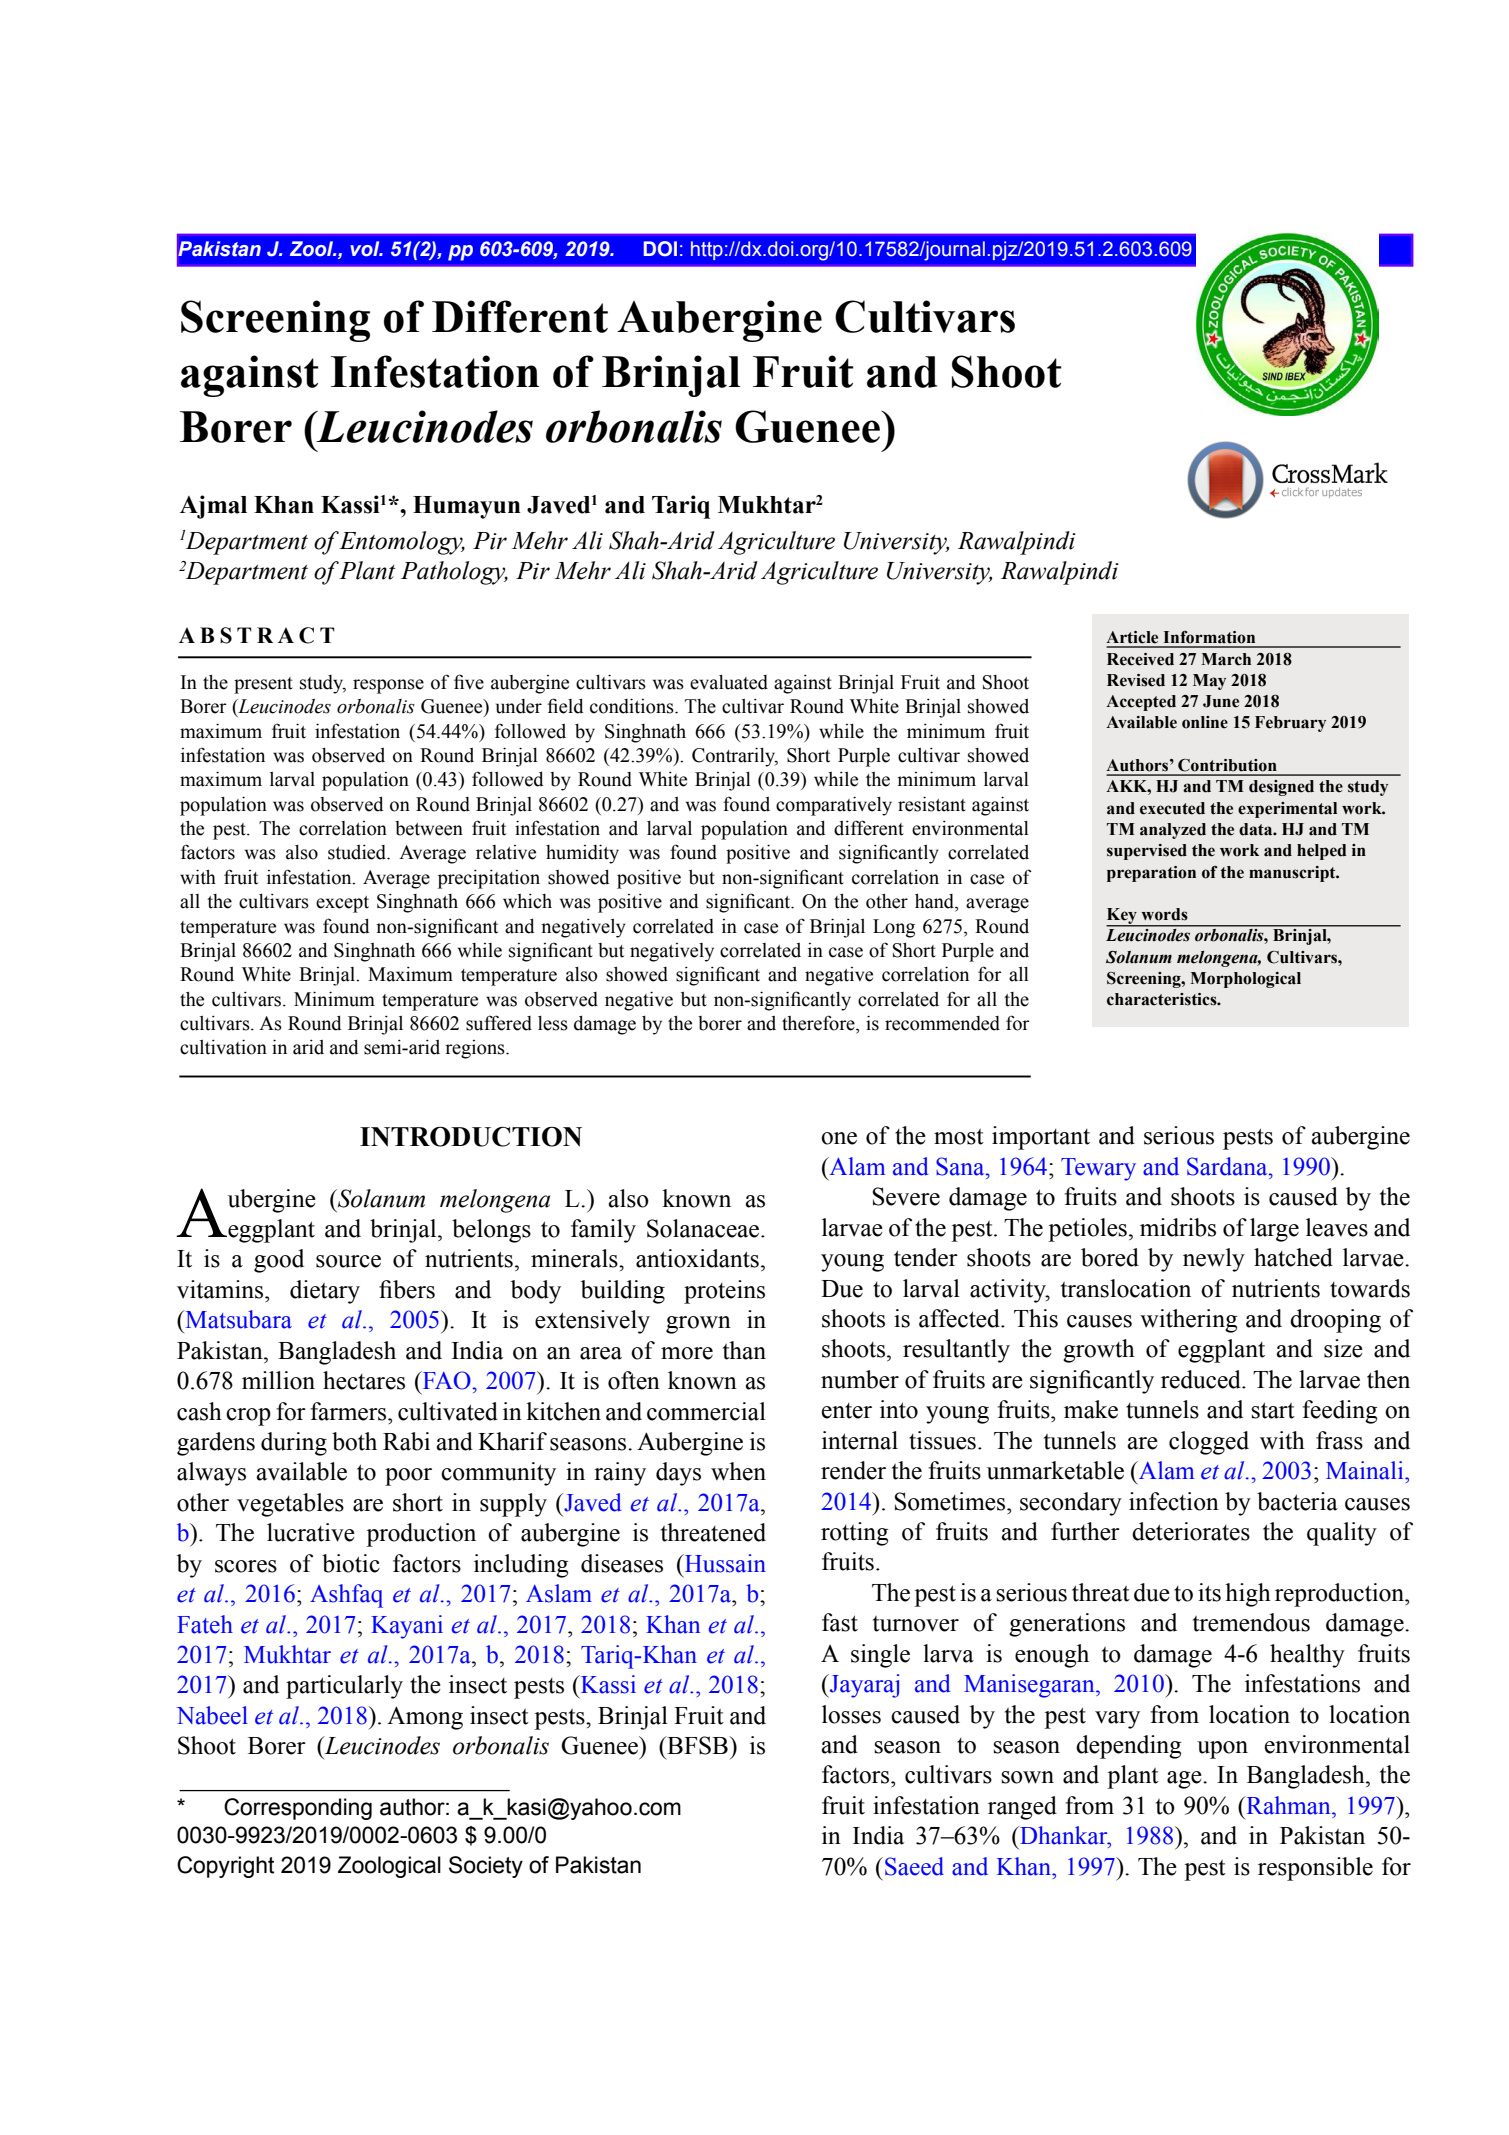 This page has height=2135, width=1509. What do you see at coordinates (834, 806) in the page?
I see `comparatively` at bounding box center [834, 806].
